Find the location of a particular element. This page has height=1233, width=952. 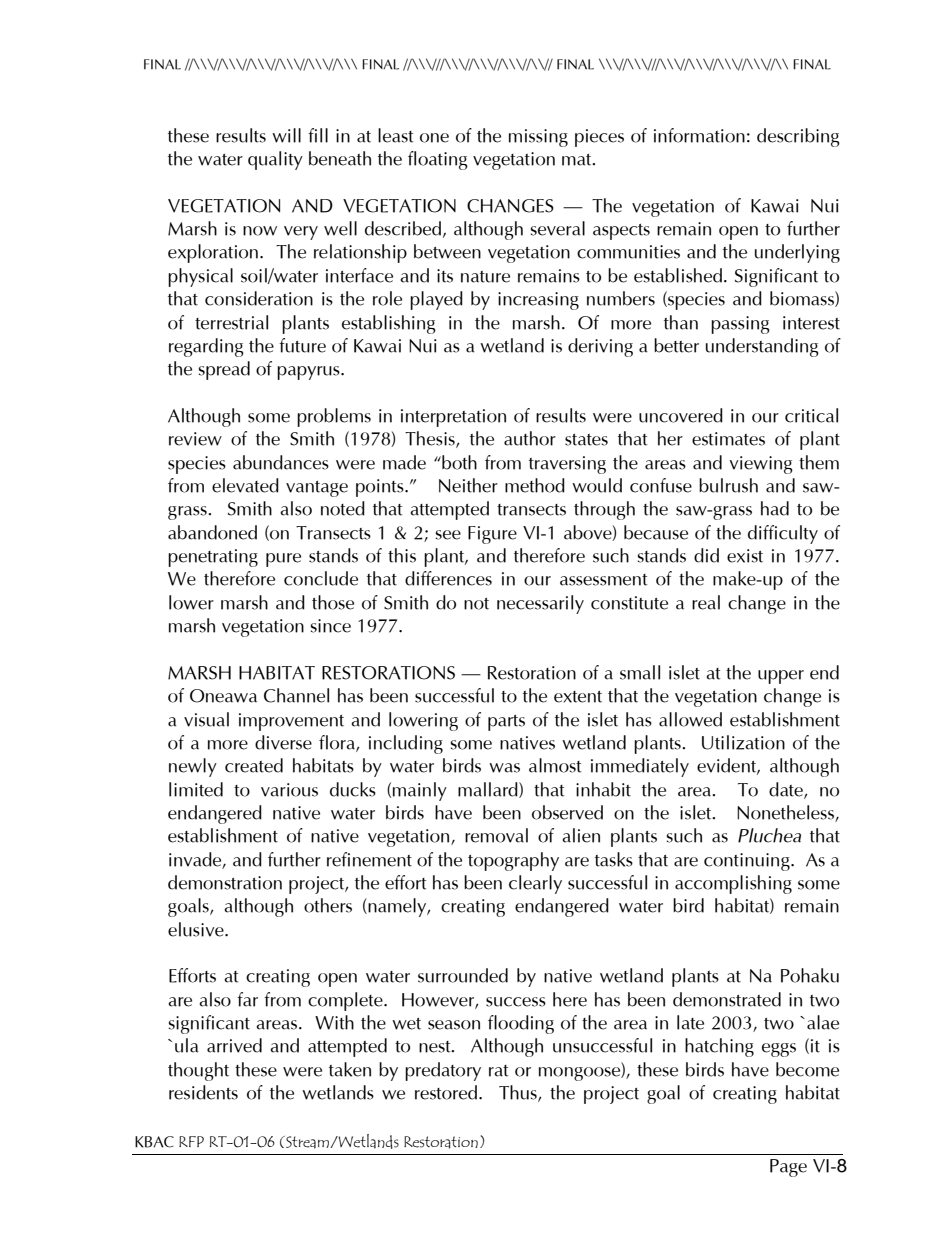

upper is located at coordinates (781, 677).
